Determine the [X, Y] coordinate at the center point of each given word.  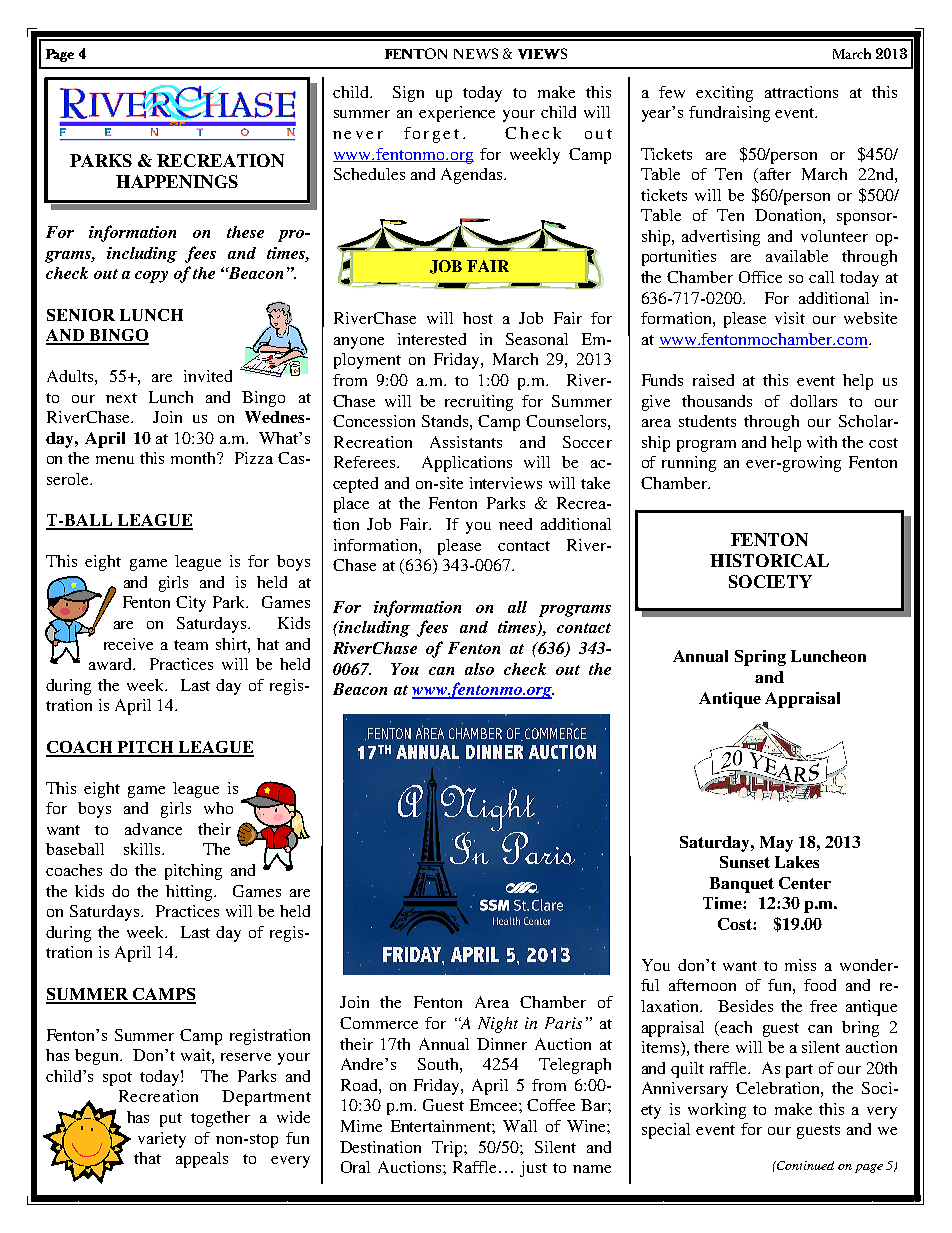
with [822, 442]
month [195, 458]
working [717, 1111]
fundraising [729, 114]
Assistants [466, 442]
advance [153, 829]
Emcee [495, 1105]
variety [162, 1140]
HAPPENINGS [177, 181]
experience [457, 114]
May [776, 844]
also [479, 669]
